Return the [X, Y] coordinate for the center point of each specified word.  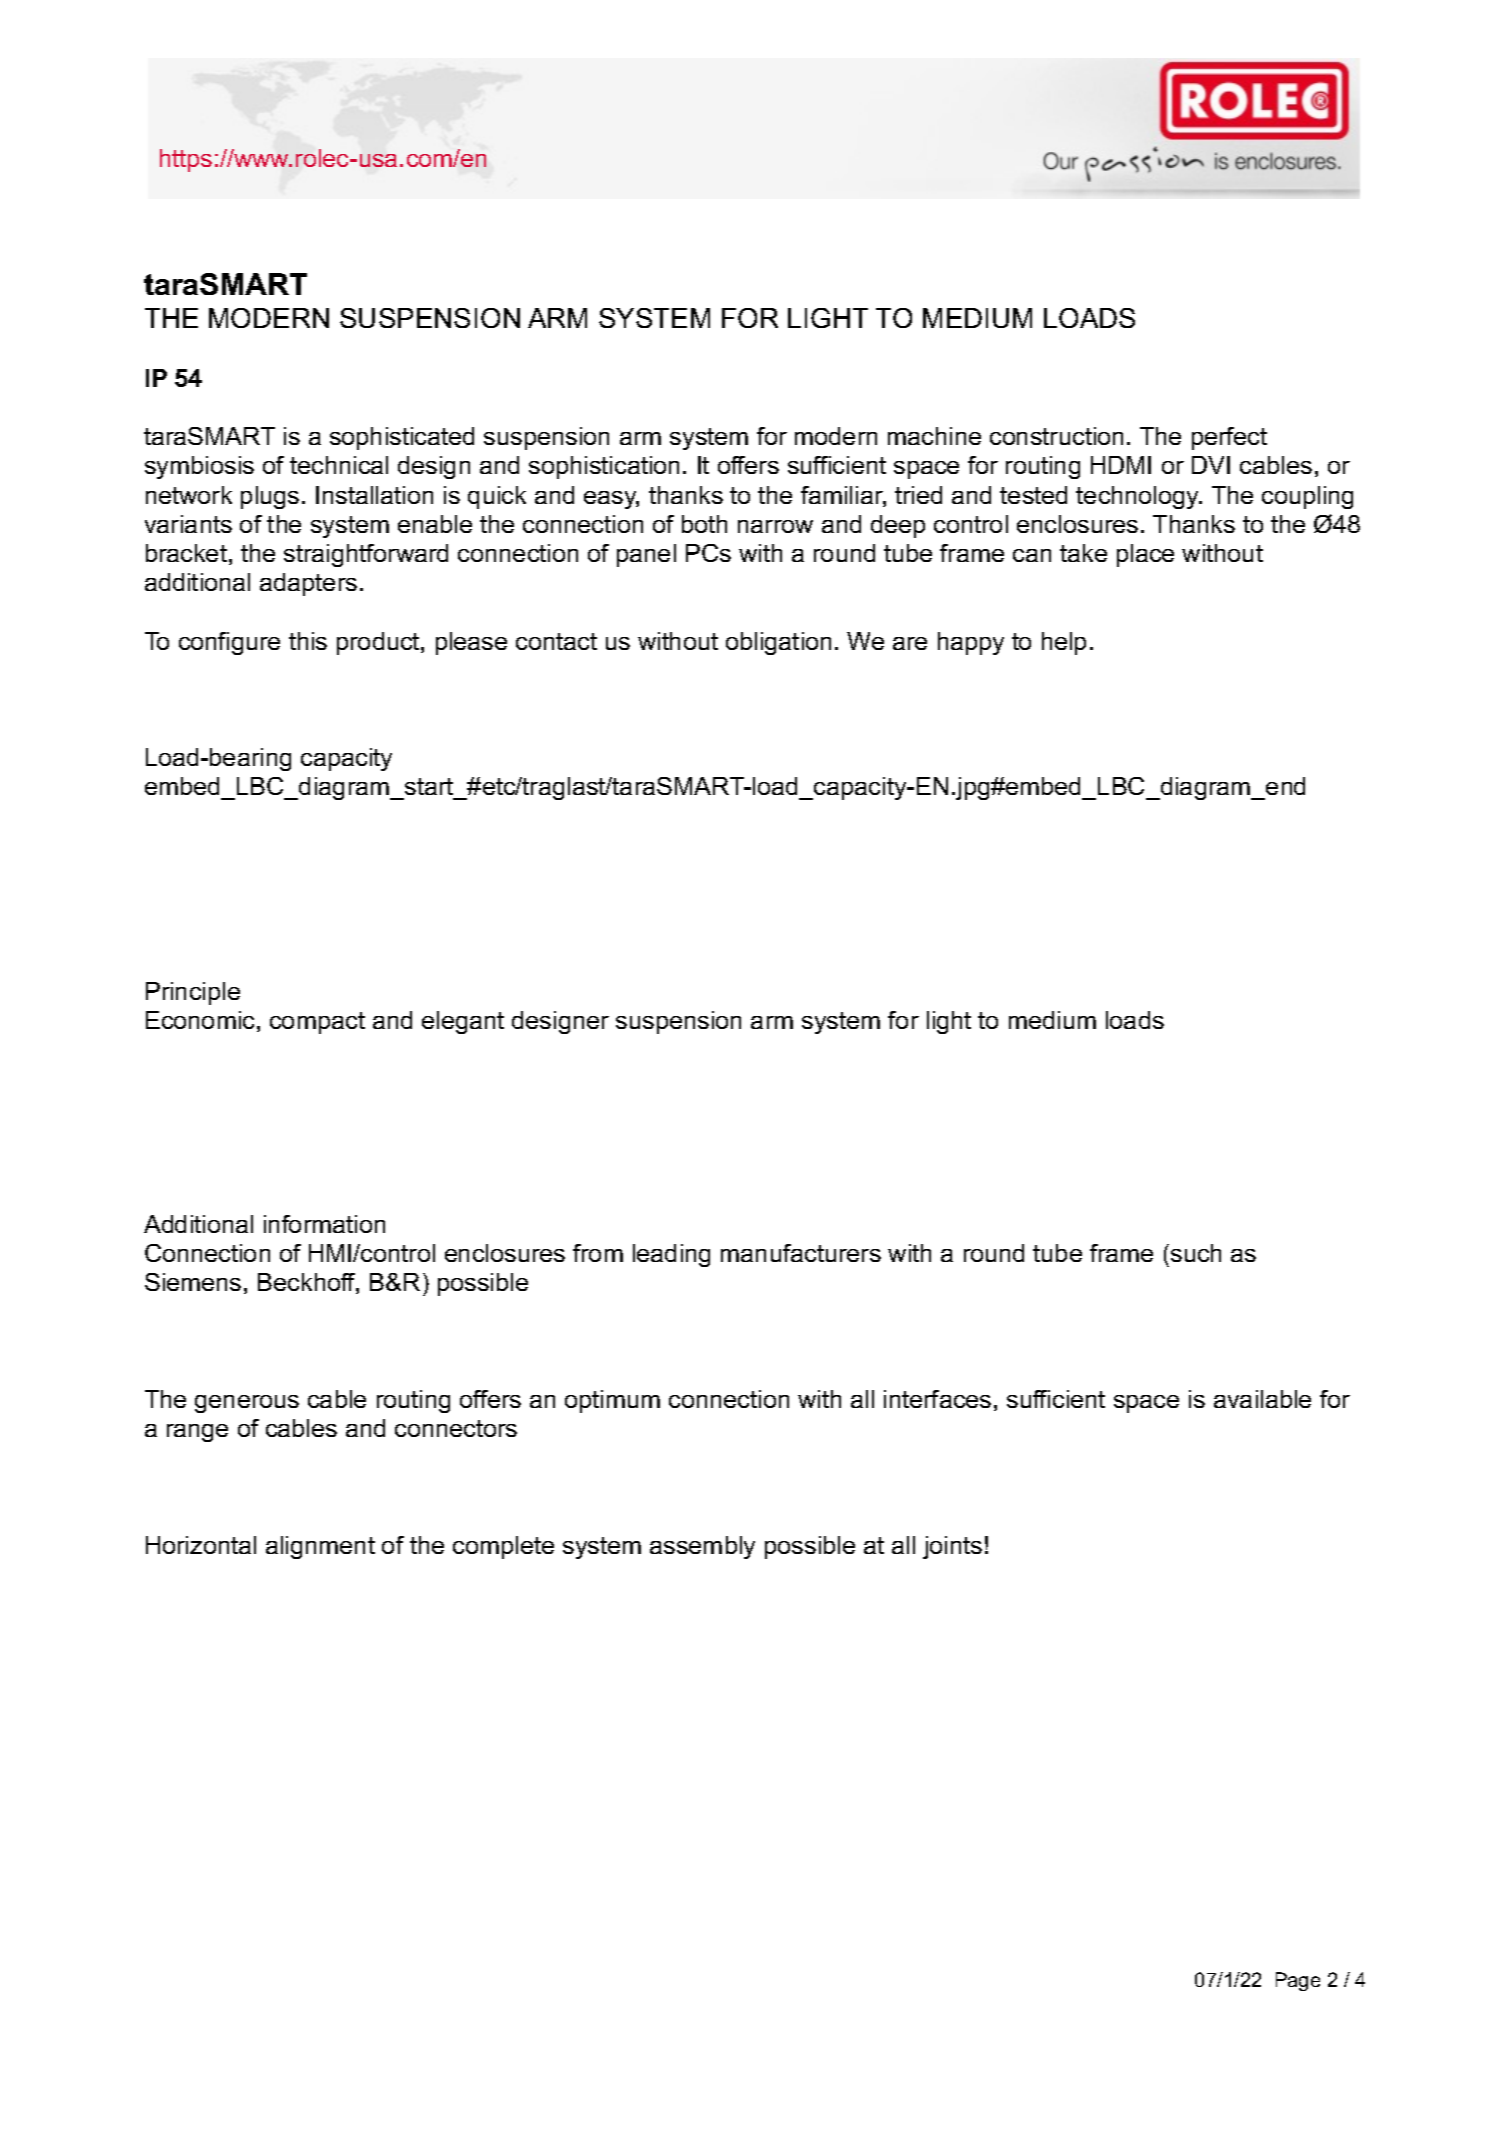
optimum [612, 1401]
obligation [778, 643]
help [1064, 643]
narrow [775, 526]
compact [317, 1023]
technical [339, 465]
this [308, 641]
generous [247, 1404]
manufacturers [801, 1253]
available [1262, 1399]
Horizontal [201, 1545]
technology [1139, 497]
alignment [320, 1547]
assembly [702, 1547]
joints [952, 1547]
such [1196, 1253]
